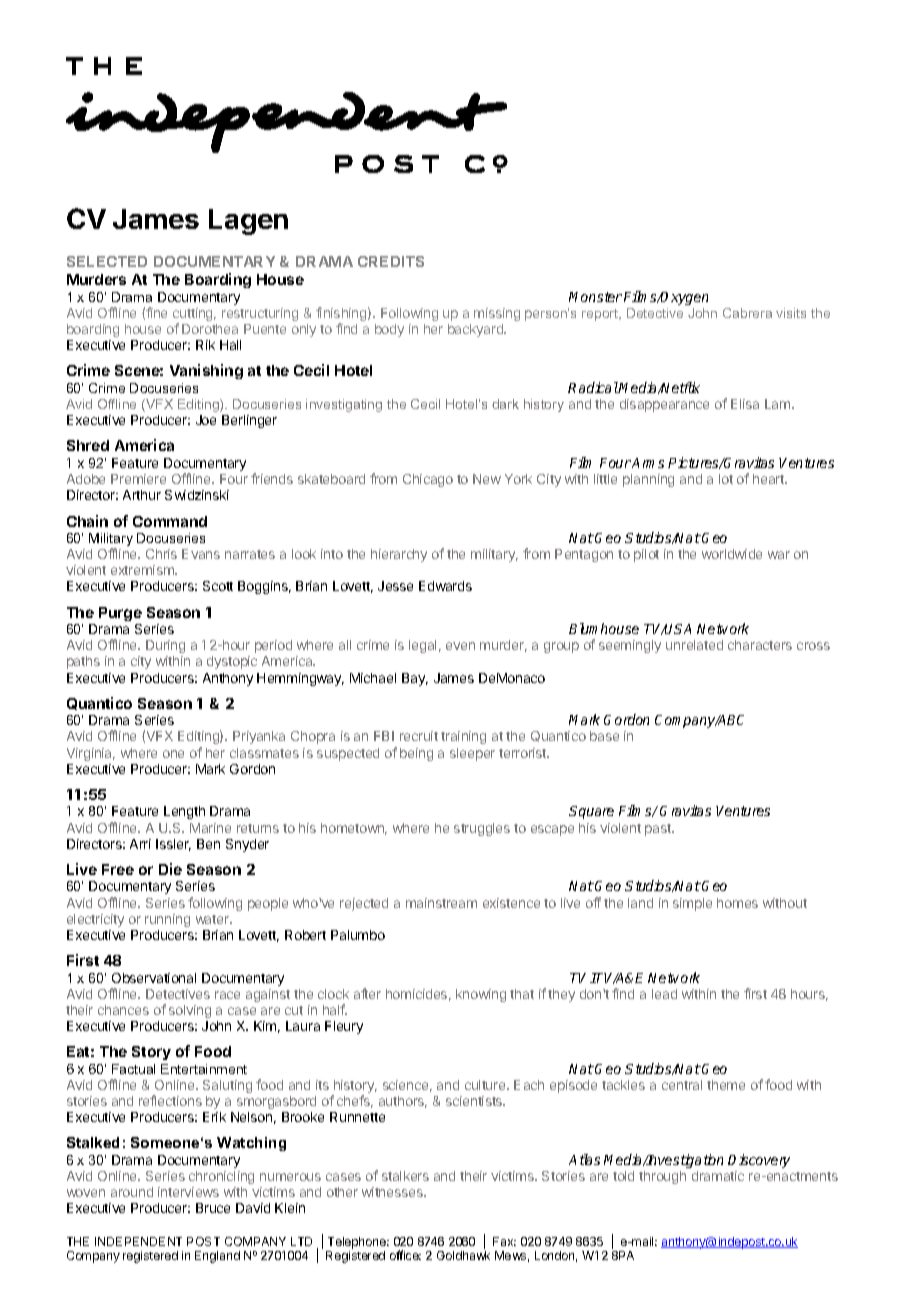  What do you see at coordinates (91, 754) in the screenshot?
I see `Virginia` at bounding box center [91, 754].
